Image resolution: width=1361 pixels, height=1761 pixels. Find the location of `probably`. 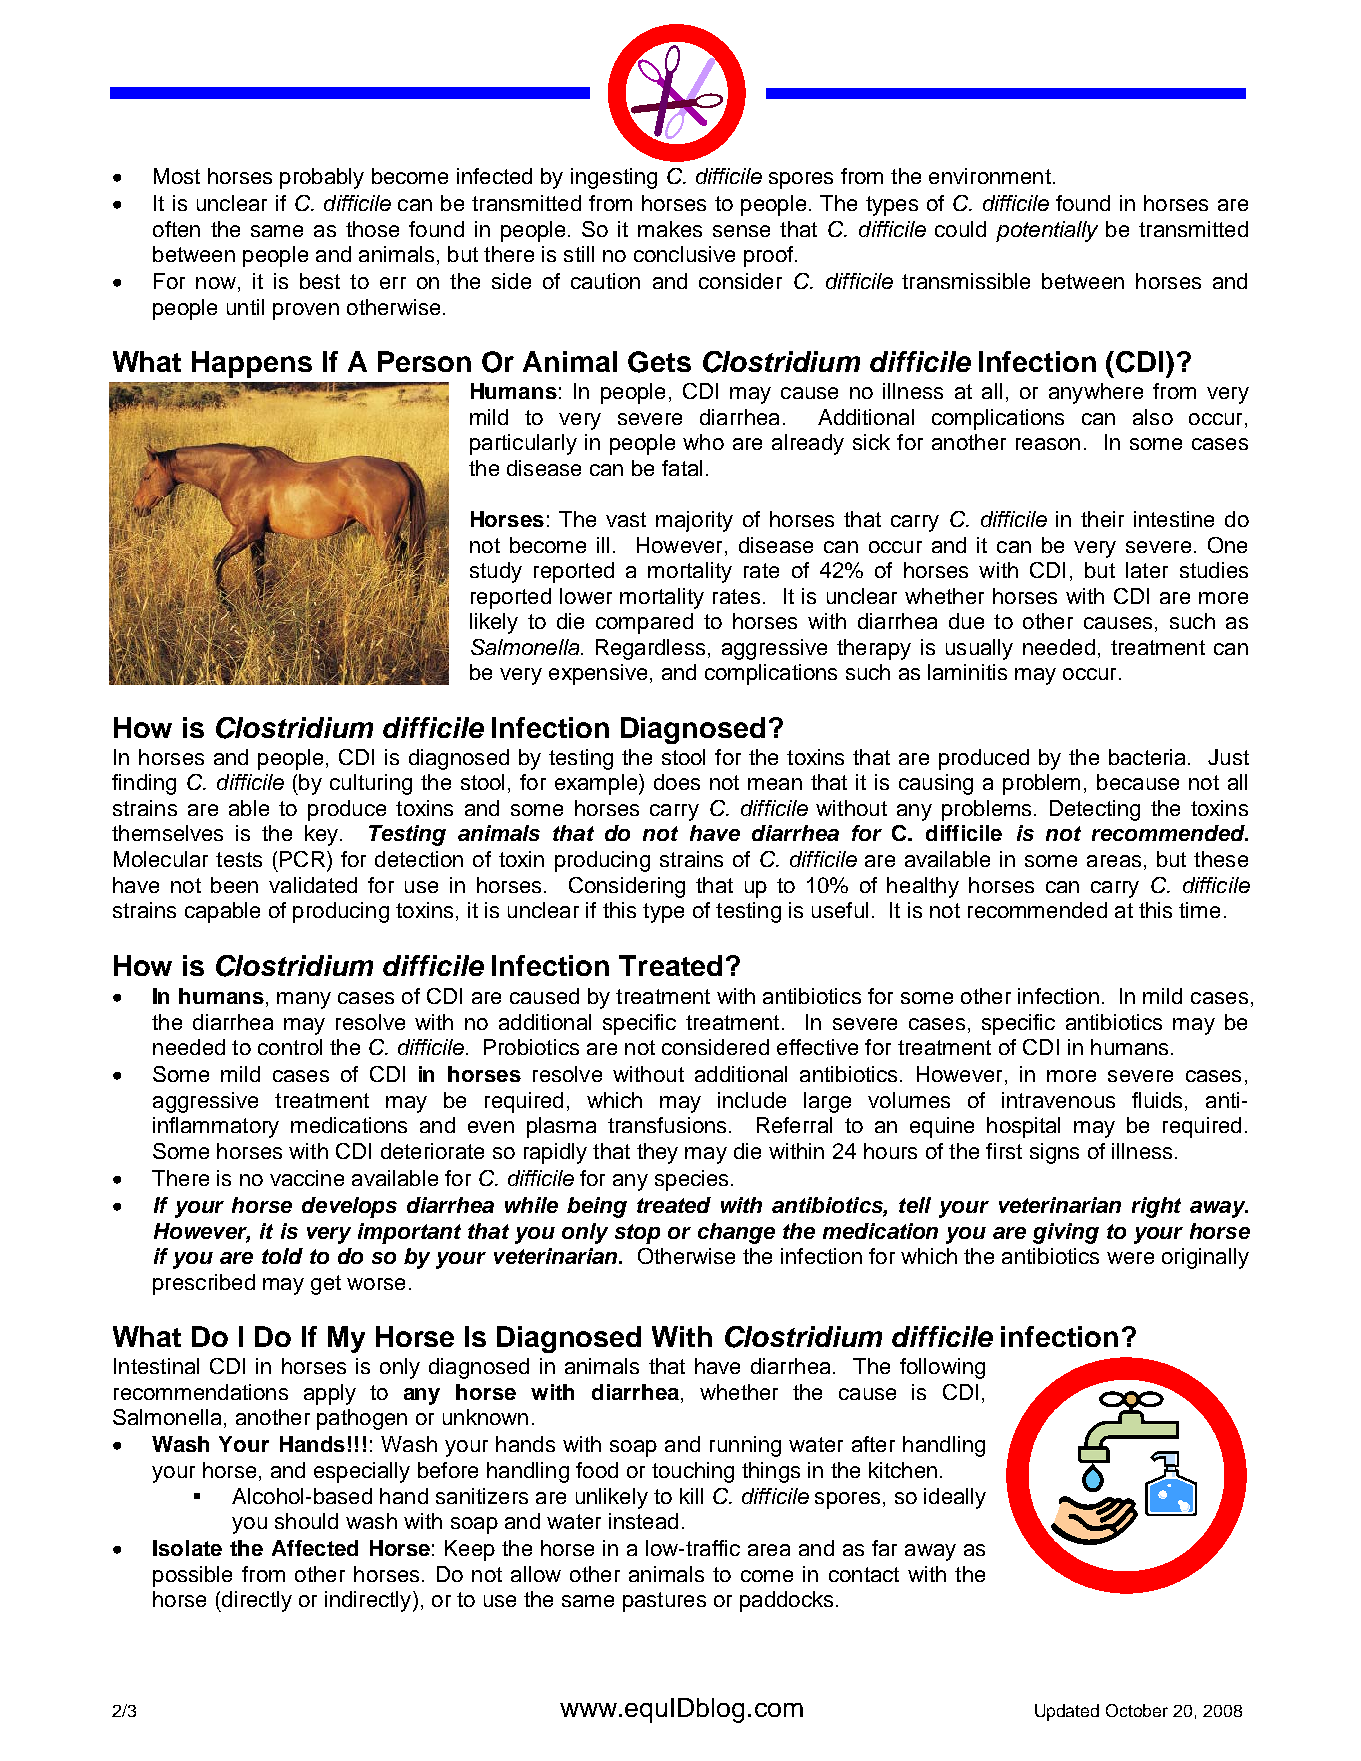

probably is located at coordinates (322, 178).
